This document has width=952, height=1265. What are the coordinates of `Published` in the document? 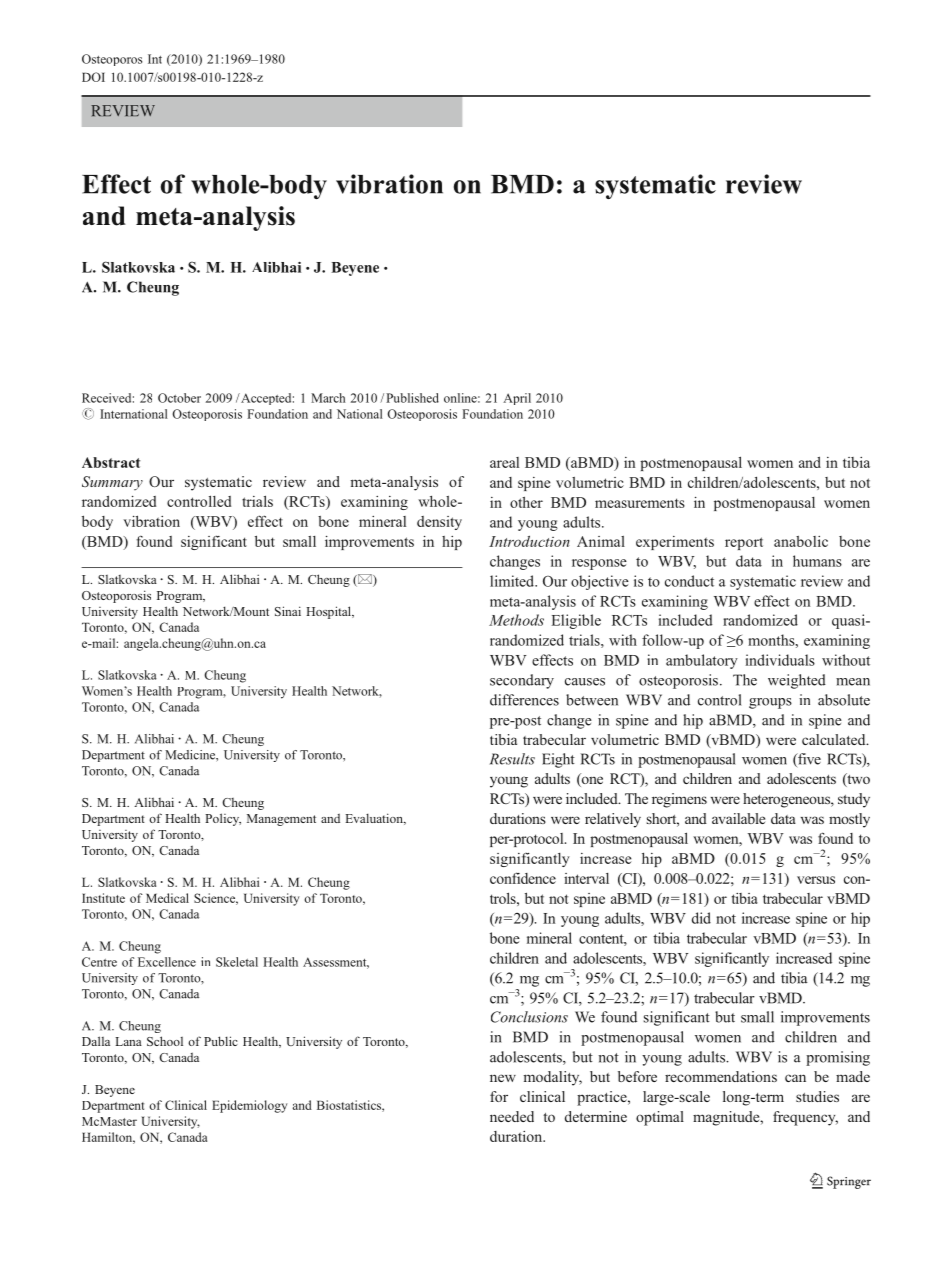 It's located at (412, 398).
